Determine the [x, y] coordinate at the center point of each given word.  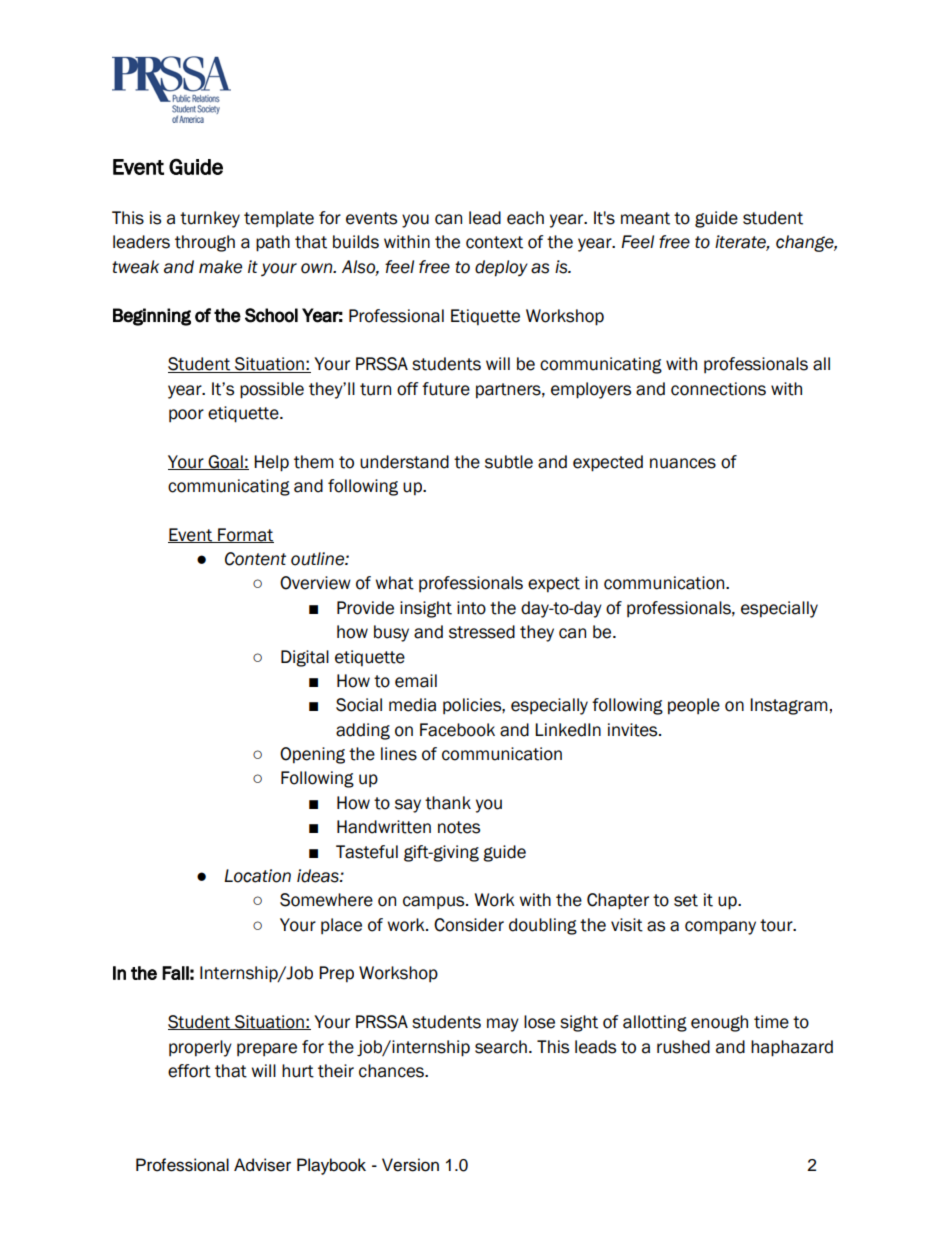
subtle [509, 462]
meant [645, 218]
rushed [683, 1047]
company [720, 928]
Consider [469, 925]
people [694, 706]
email [416, 681]
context [494, 242]
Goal [226, 462]
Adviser [262, 1165]
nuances [683, 463]
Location [257, 876]
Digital [305, 658]
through [205, 243]
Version [410, 1165]
